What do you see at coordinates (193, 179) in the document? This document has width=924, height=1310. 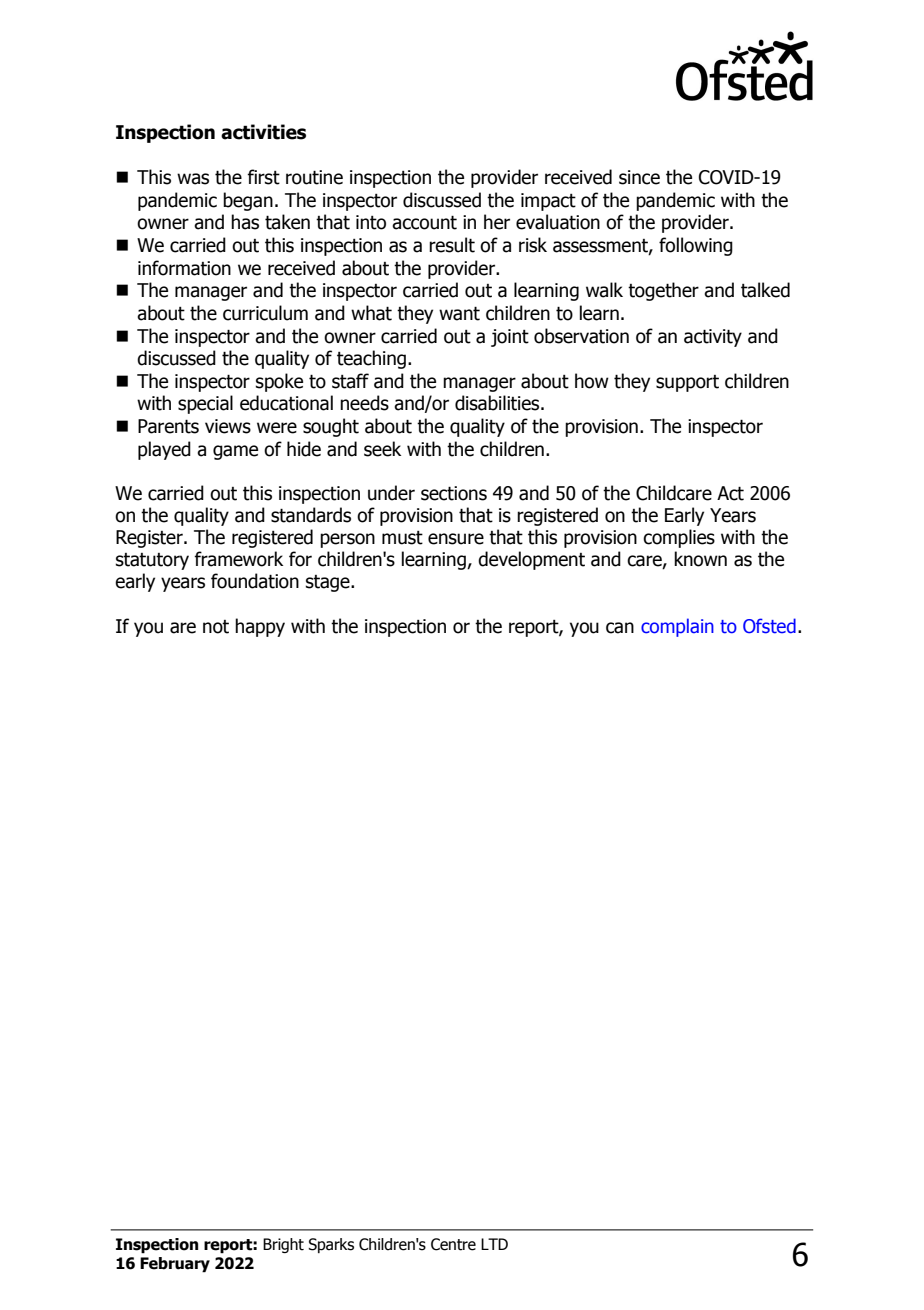 I see `was` at bounding box center [193, 179].
